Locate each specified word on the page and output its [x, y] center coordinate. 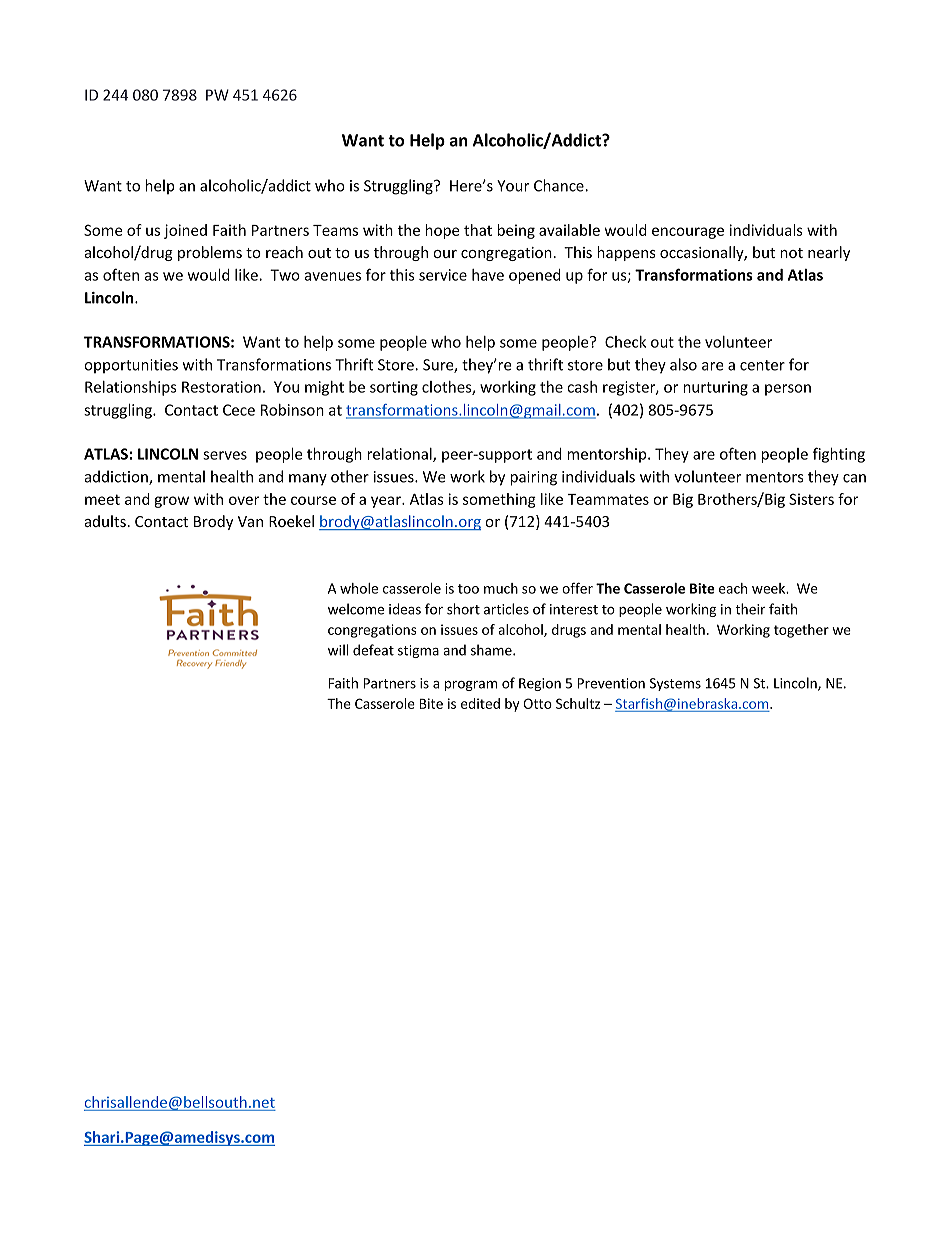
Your [513, 186]
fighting [839, 455]
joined [185, 231]
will [338, 650]
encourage [688, 233]
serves [225, 455]
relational [400, 455]
